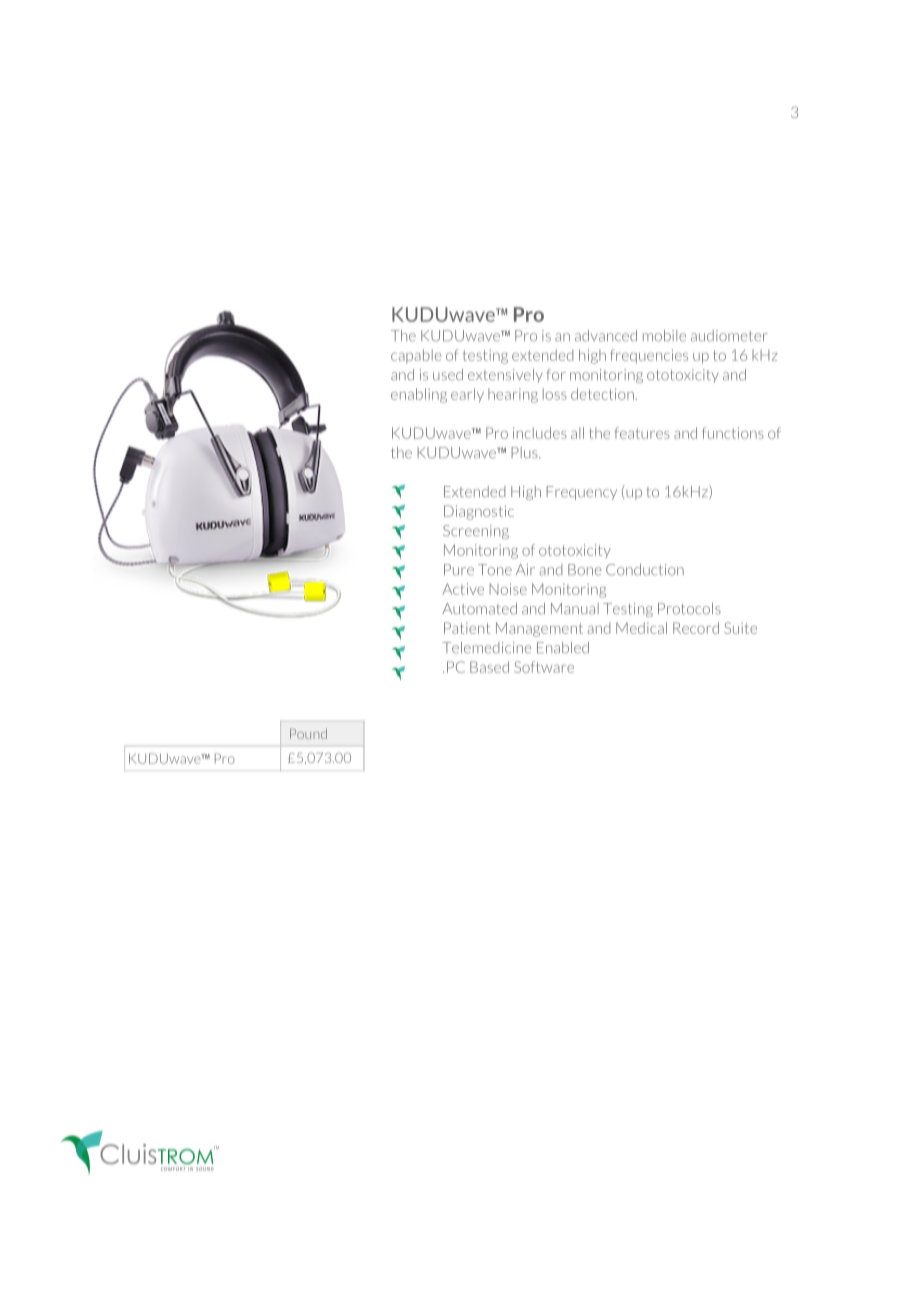 The width and height of the page is (924, 1308). Describe the element at coordinates (544, 667) in the page. I see `Software` at that location.
